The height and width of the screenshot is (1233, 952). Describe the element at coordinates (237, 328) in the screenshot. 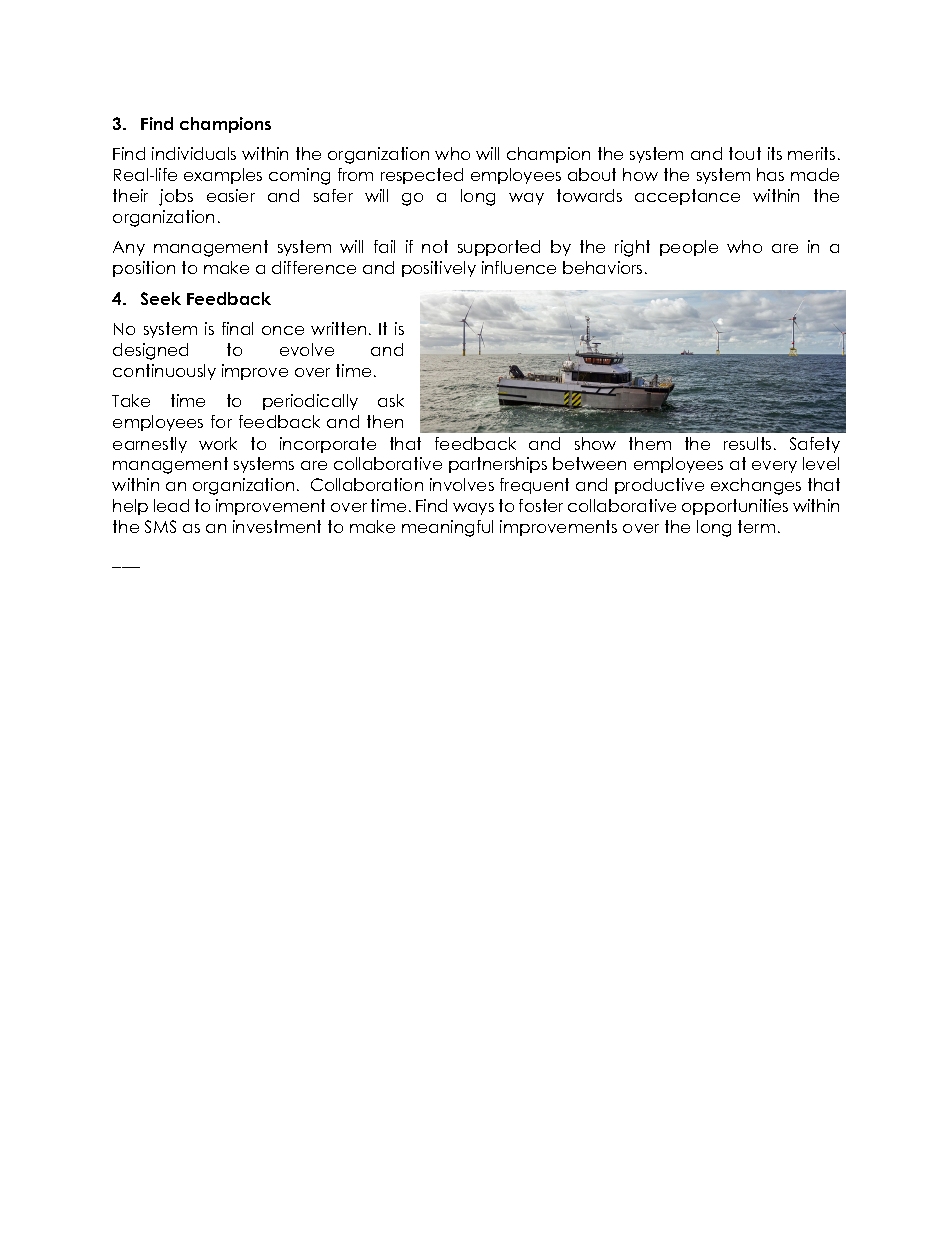

I see `final` at that location.
